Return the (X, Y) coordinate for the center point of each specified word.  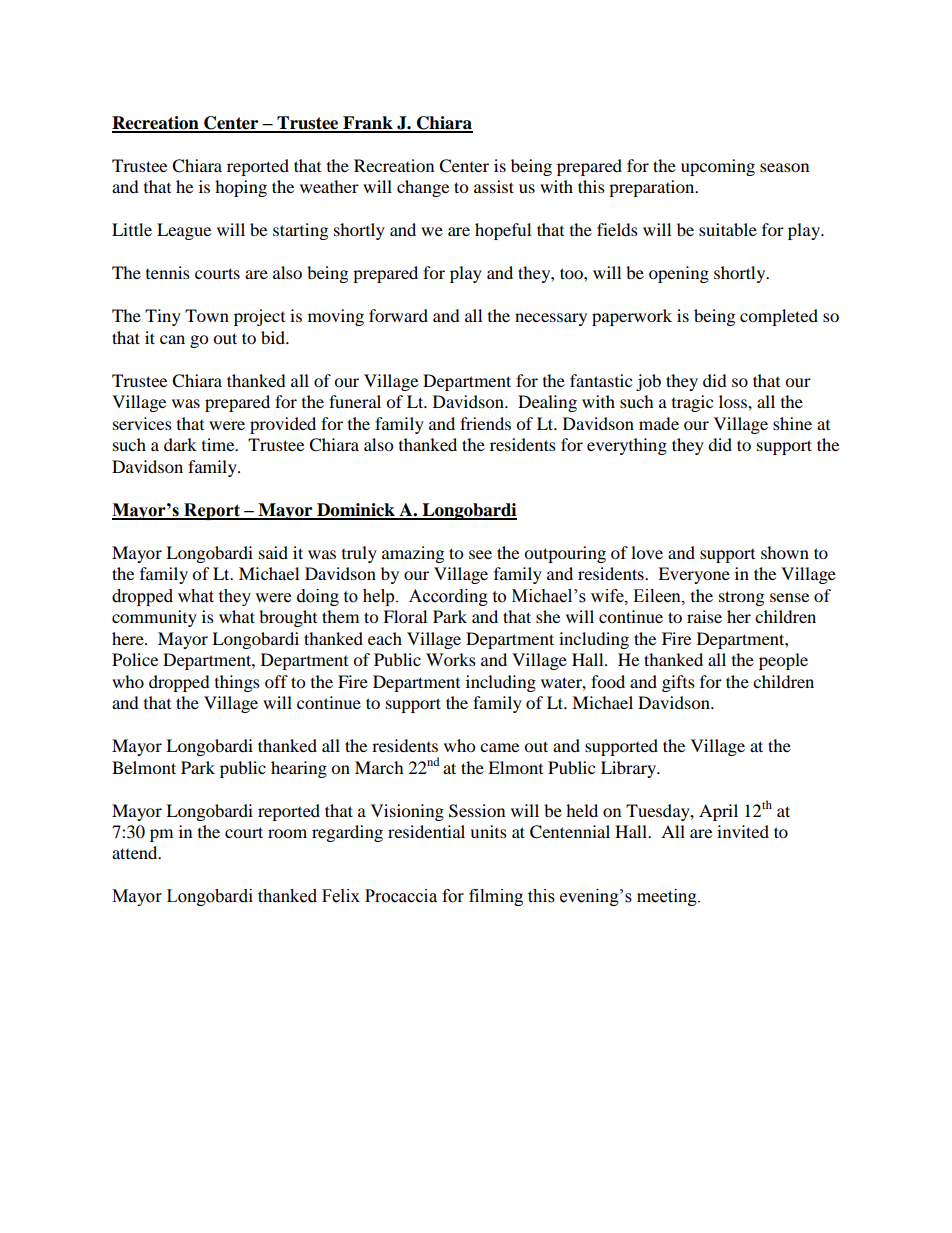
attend (136, 852)
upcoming (718, 167)
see (480, 554)
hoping (241, 188)
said (273, 552)
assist (494, 186)
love (647, 552)
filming (496, 897)
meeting (668, 897)
